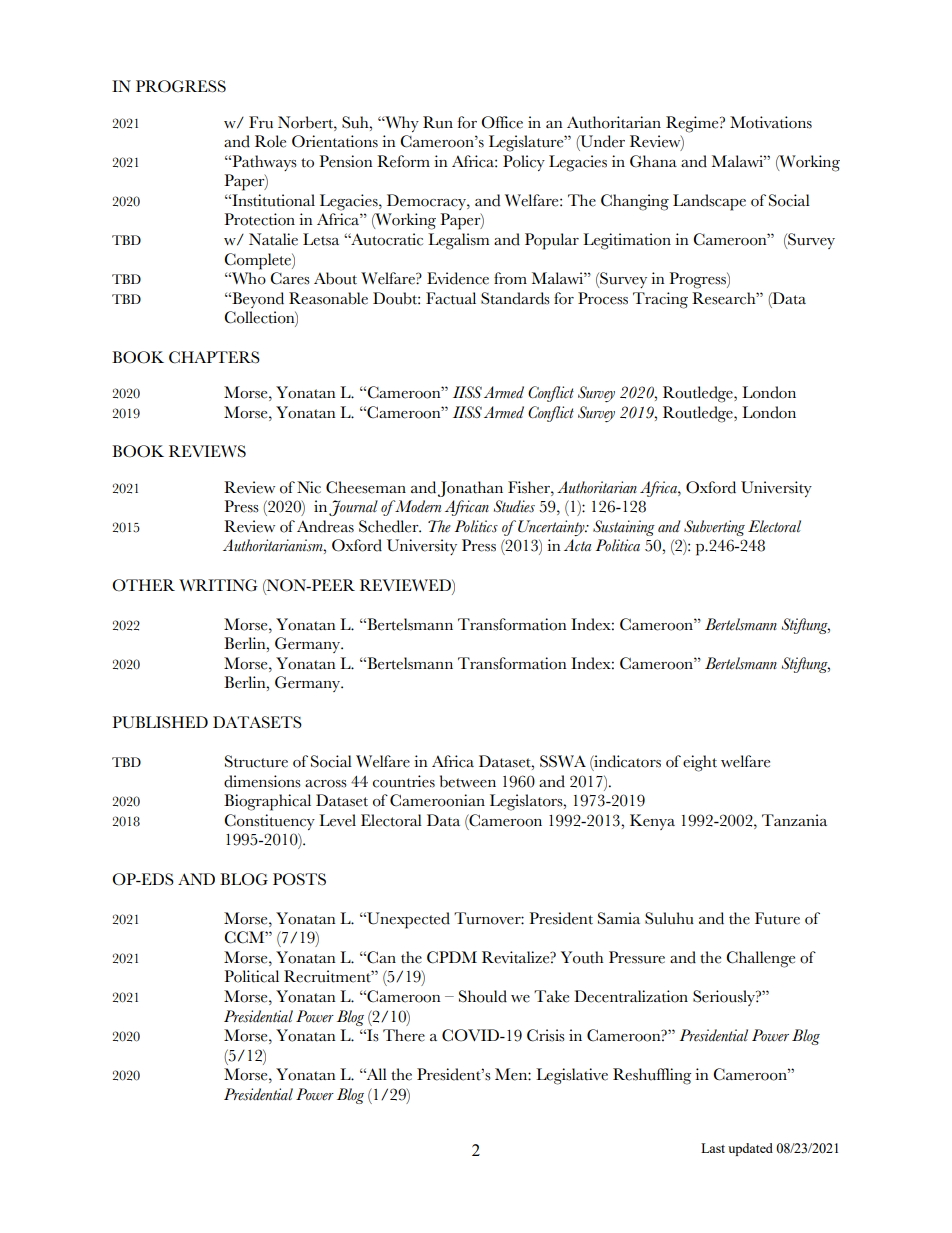 The width and height of the screenshot is (952, 1233). What do you see at coordinates (218, 585) in the screenshot?
I see `WRITING` at bounding box center [218, 585].
